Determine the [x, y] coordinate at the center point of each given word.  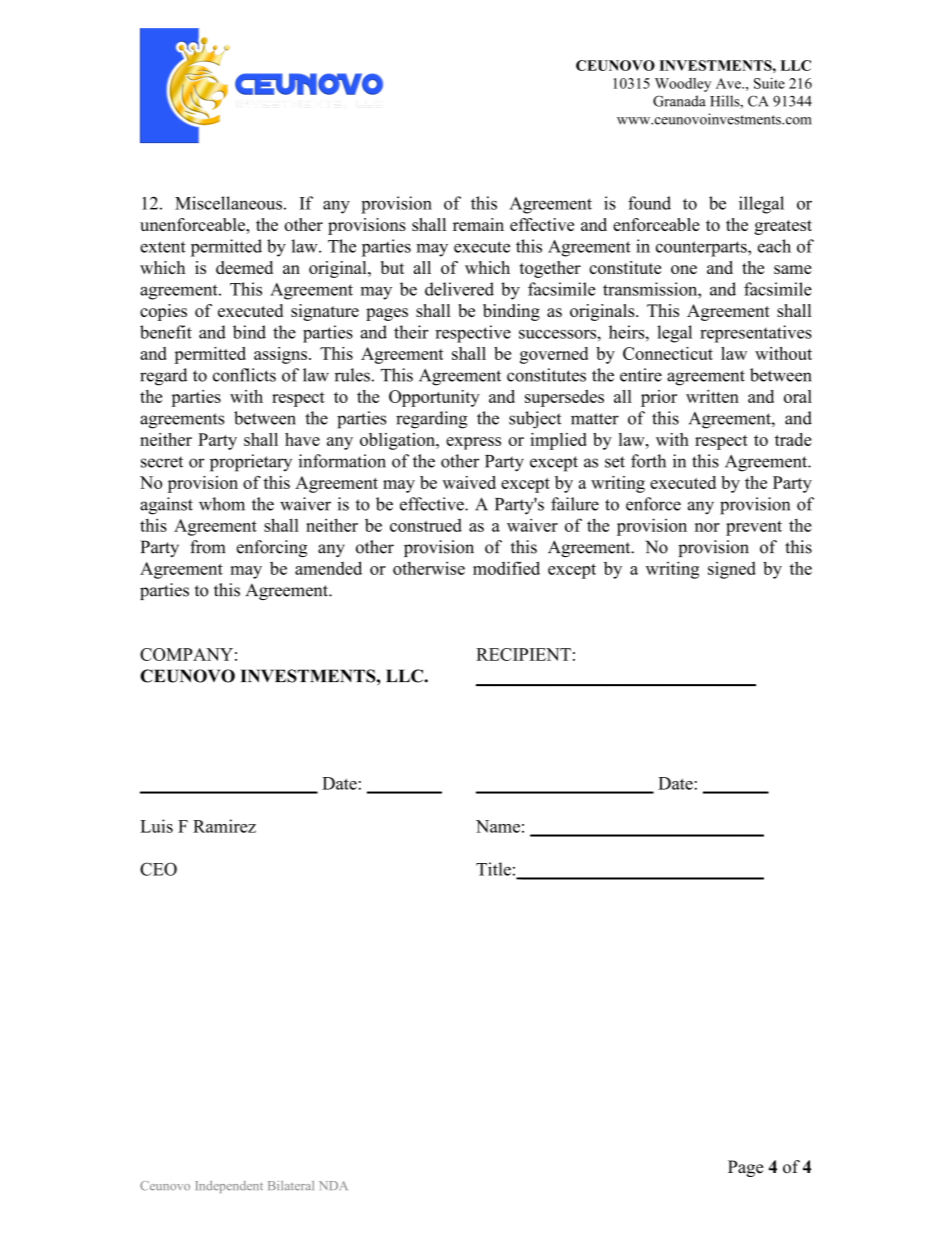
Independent [229, 1187]
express [473, 443]
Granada [679, 101]
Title [493, 869]
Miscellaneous [228, 203]
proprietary [251, 463]
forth [648, 461]
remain [478, 224]
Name [498, 826]
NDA [333, 1185]
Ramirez [224, 826]
